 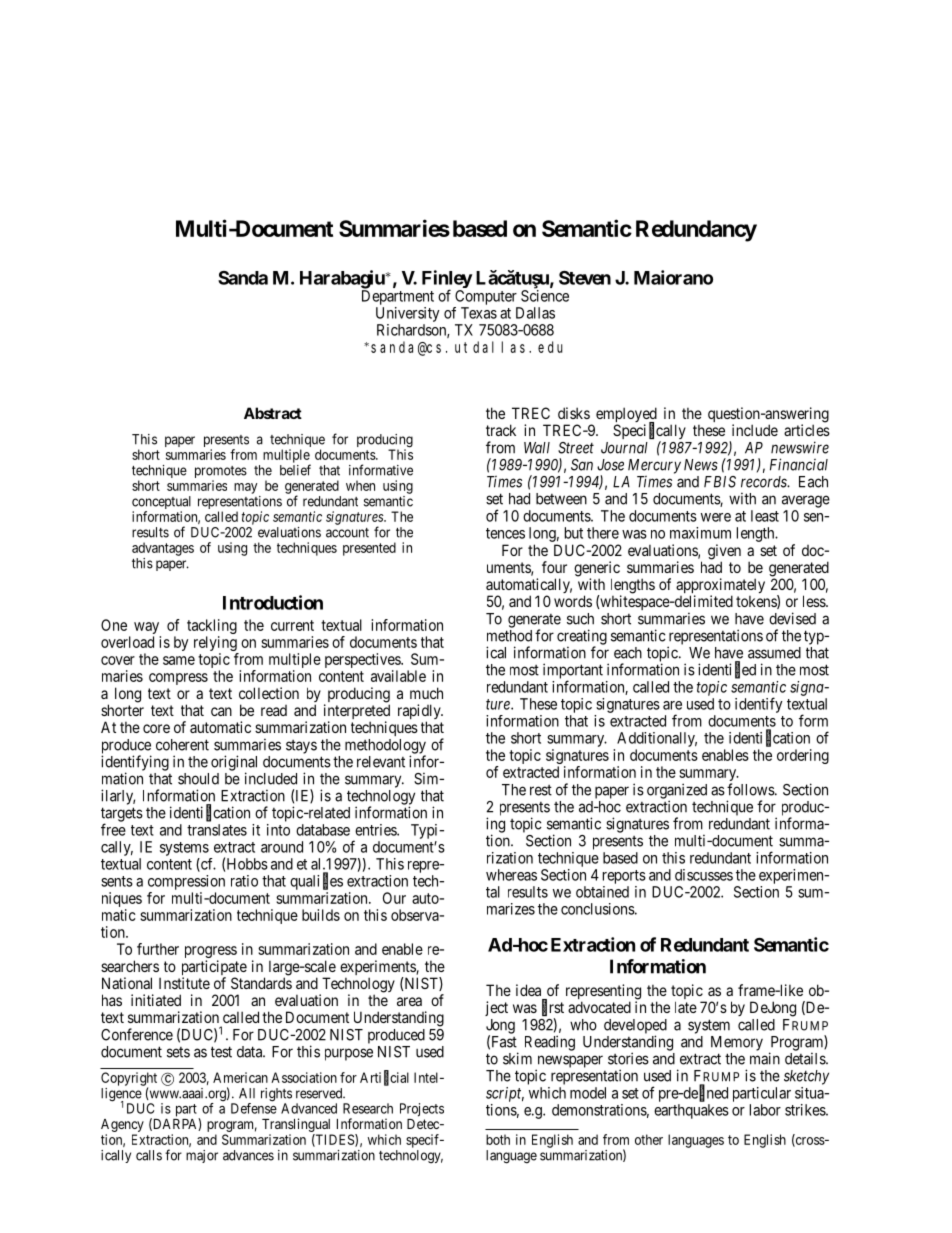 What do you see at coordinates (221, 473) in the screenshot?
I see `promotes` at bounding box center [221, 473].
